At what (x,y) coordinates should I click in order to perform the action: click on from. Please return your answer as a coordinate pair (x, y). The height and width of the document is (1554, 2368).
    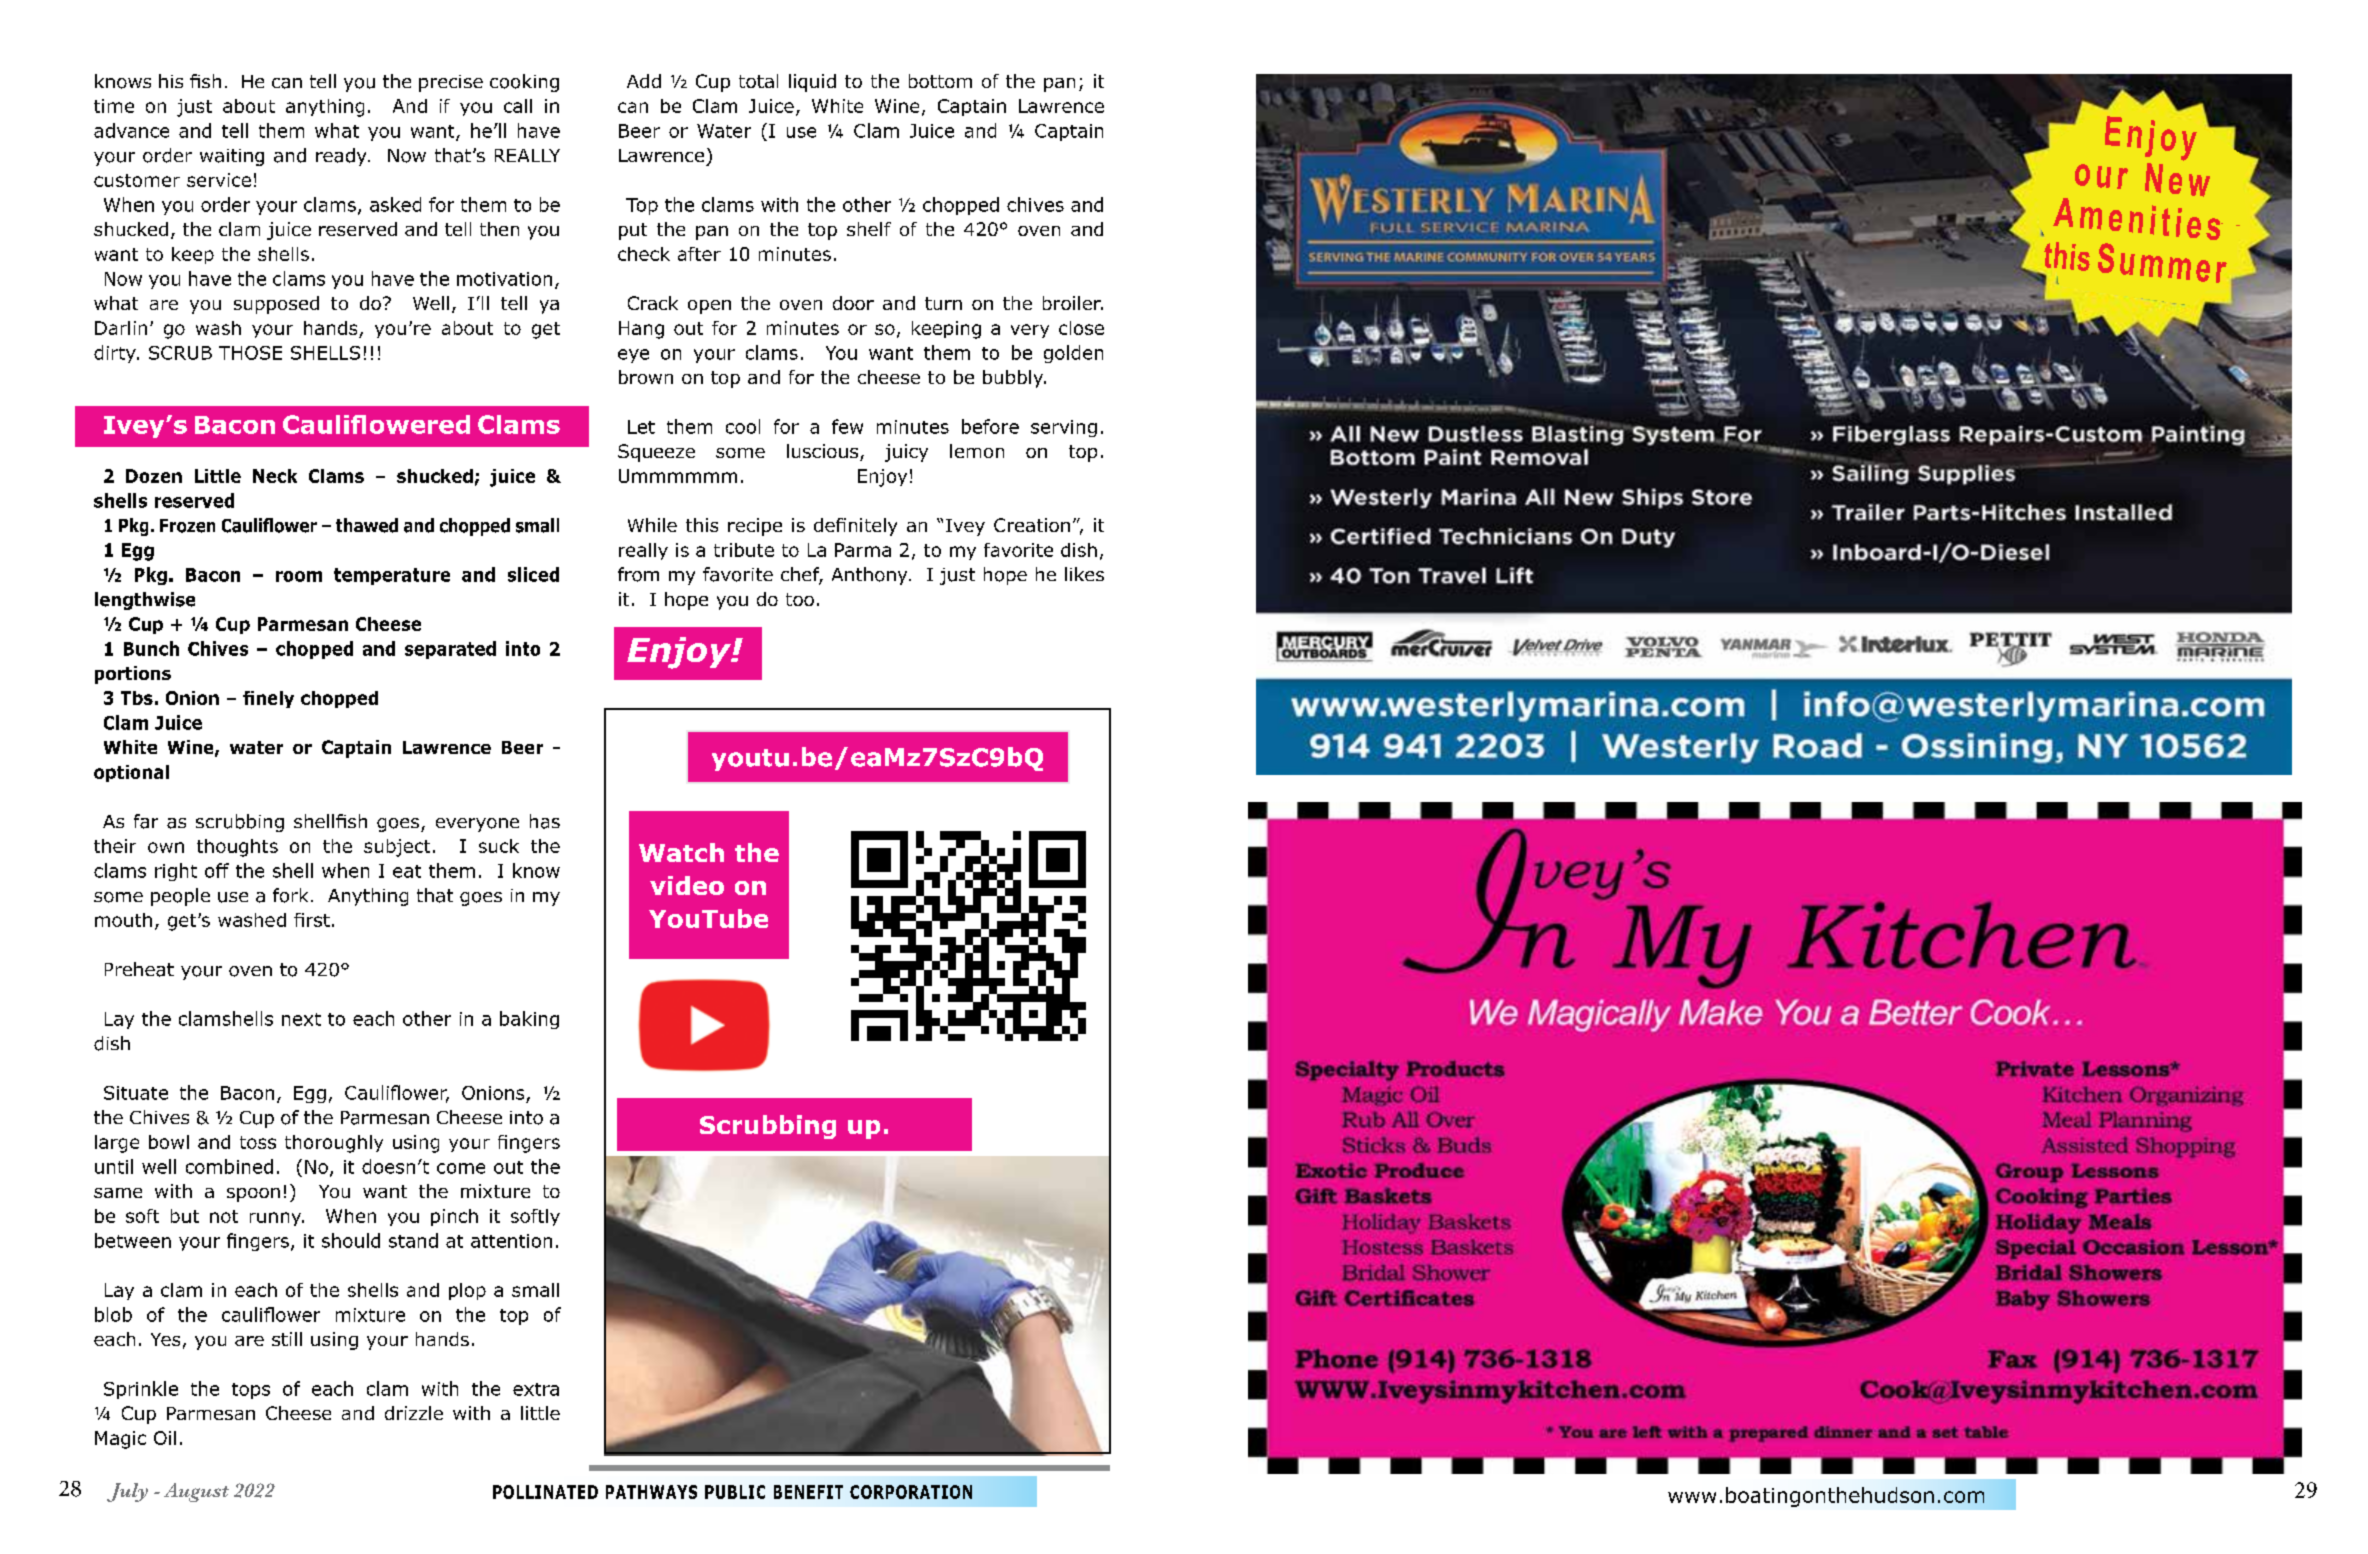
    Looking at the image, I should click on (638, 574).
